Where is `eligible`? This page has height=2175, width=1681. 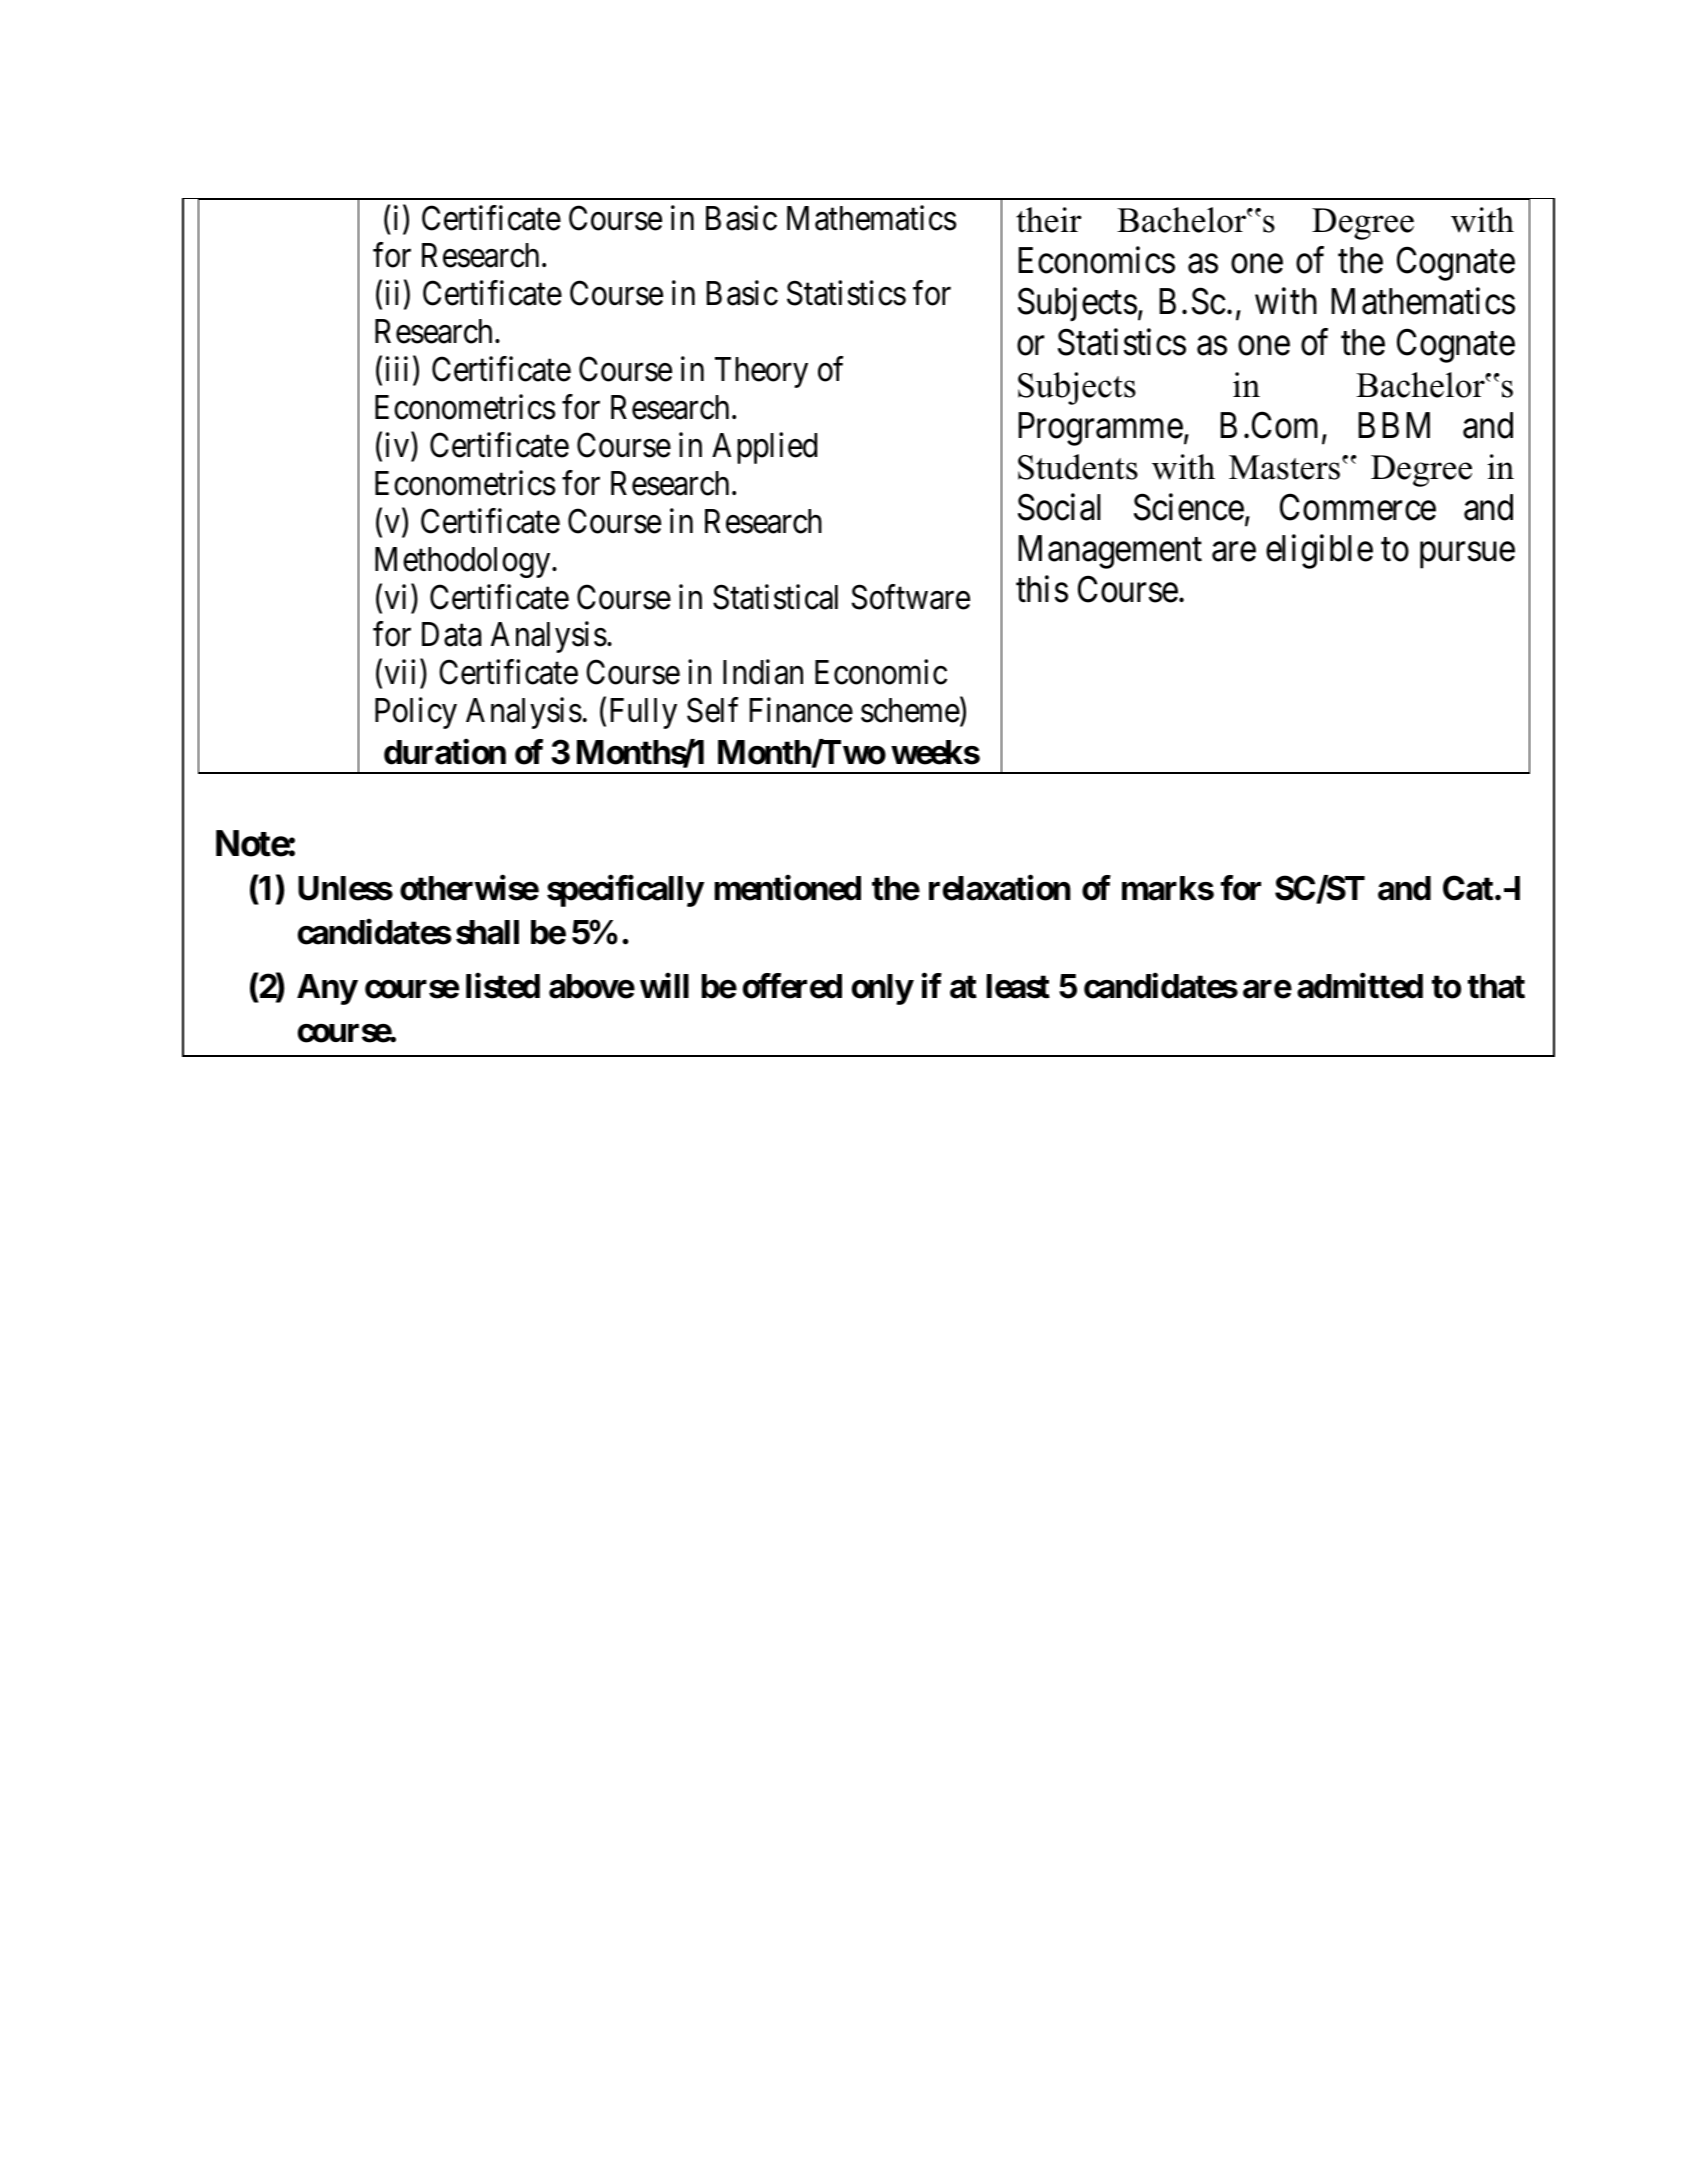
eligible is located at coordinates (1319, 551).
